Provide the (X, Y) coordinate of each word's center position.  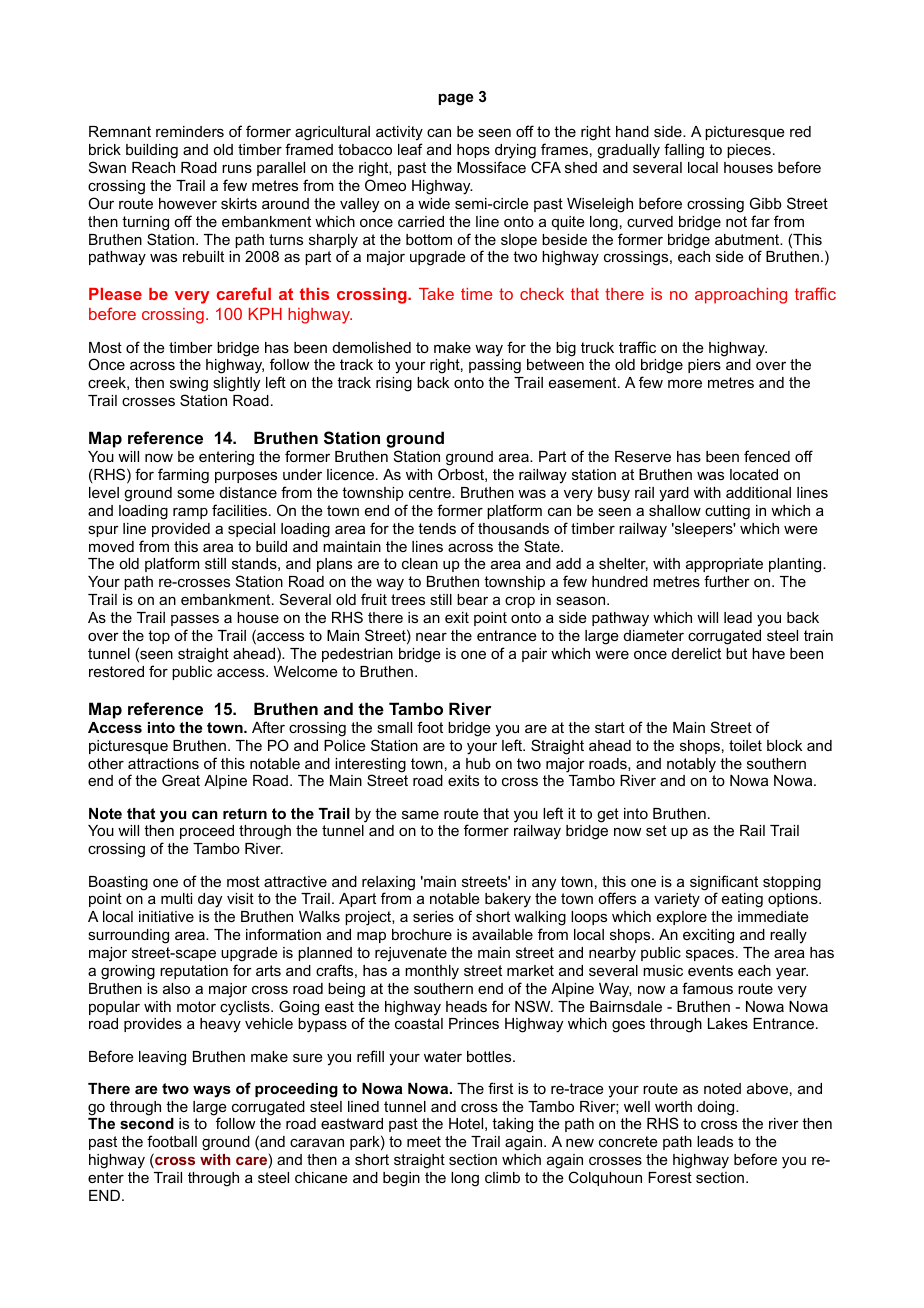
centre (431, 492)
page (456, 99)
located (754, 474)
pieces (749, 151)
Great (181, 780)
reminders (190, 131)
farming (183, 476)
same (420, 814)
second (147, 1123)
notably (691, 765)
